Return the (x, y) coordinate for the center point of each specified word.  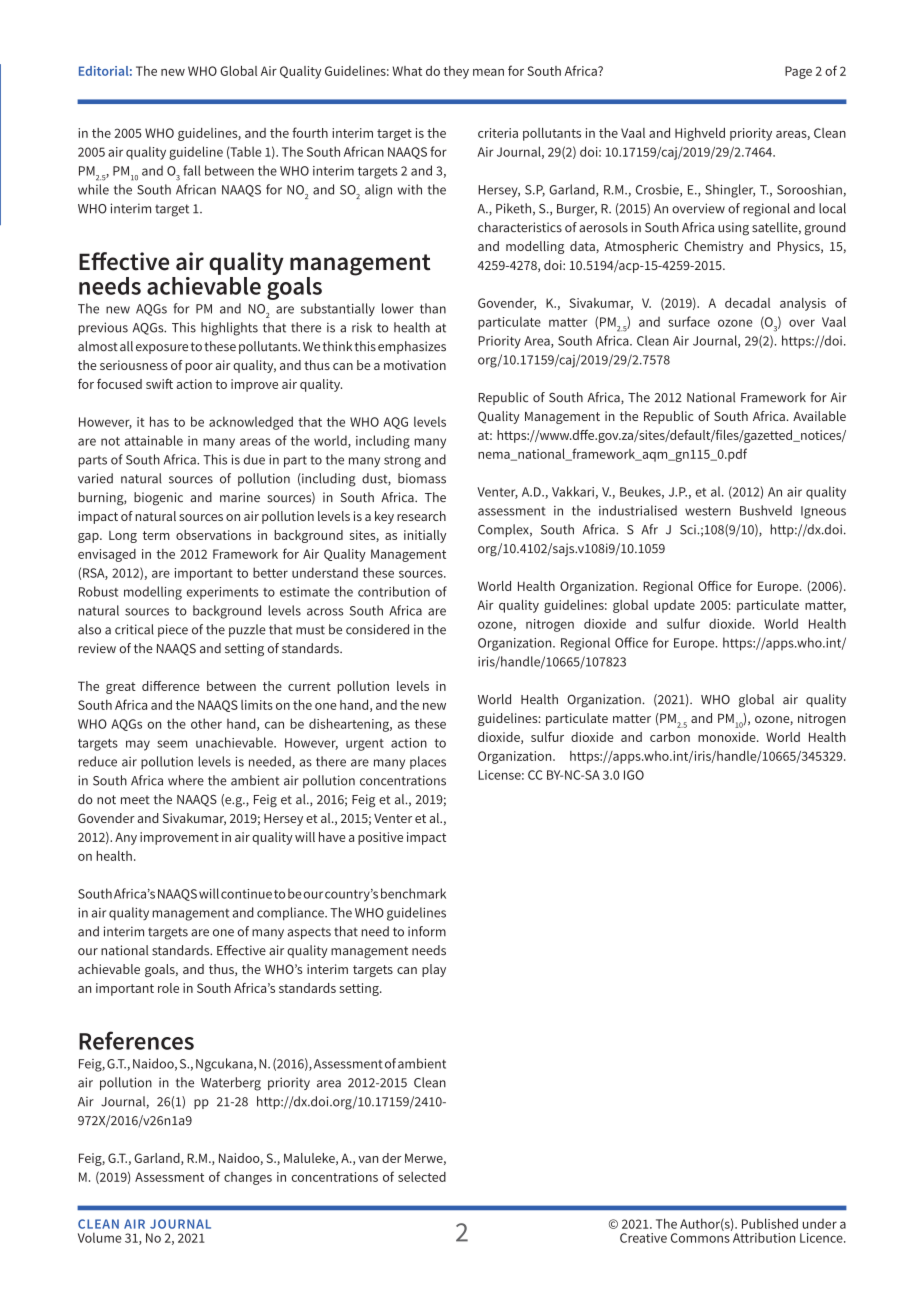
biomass (422, 478)
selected (422, 1177)
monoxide (728, 737)
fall (192, 170)
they (456, 72)
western (708, 511)
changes (248, 1178)
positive (380, 838)
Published (770, 1223)
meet (135, 800)
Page (798, 72)
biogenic (158, 499)
